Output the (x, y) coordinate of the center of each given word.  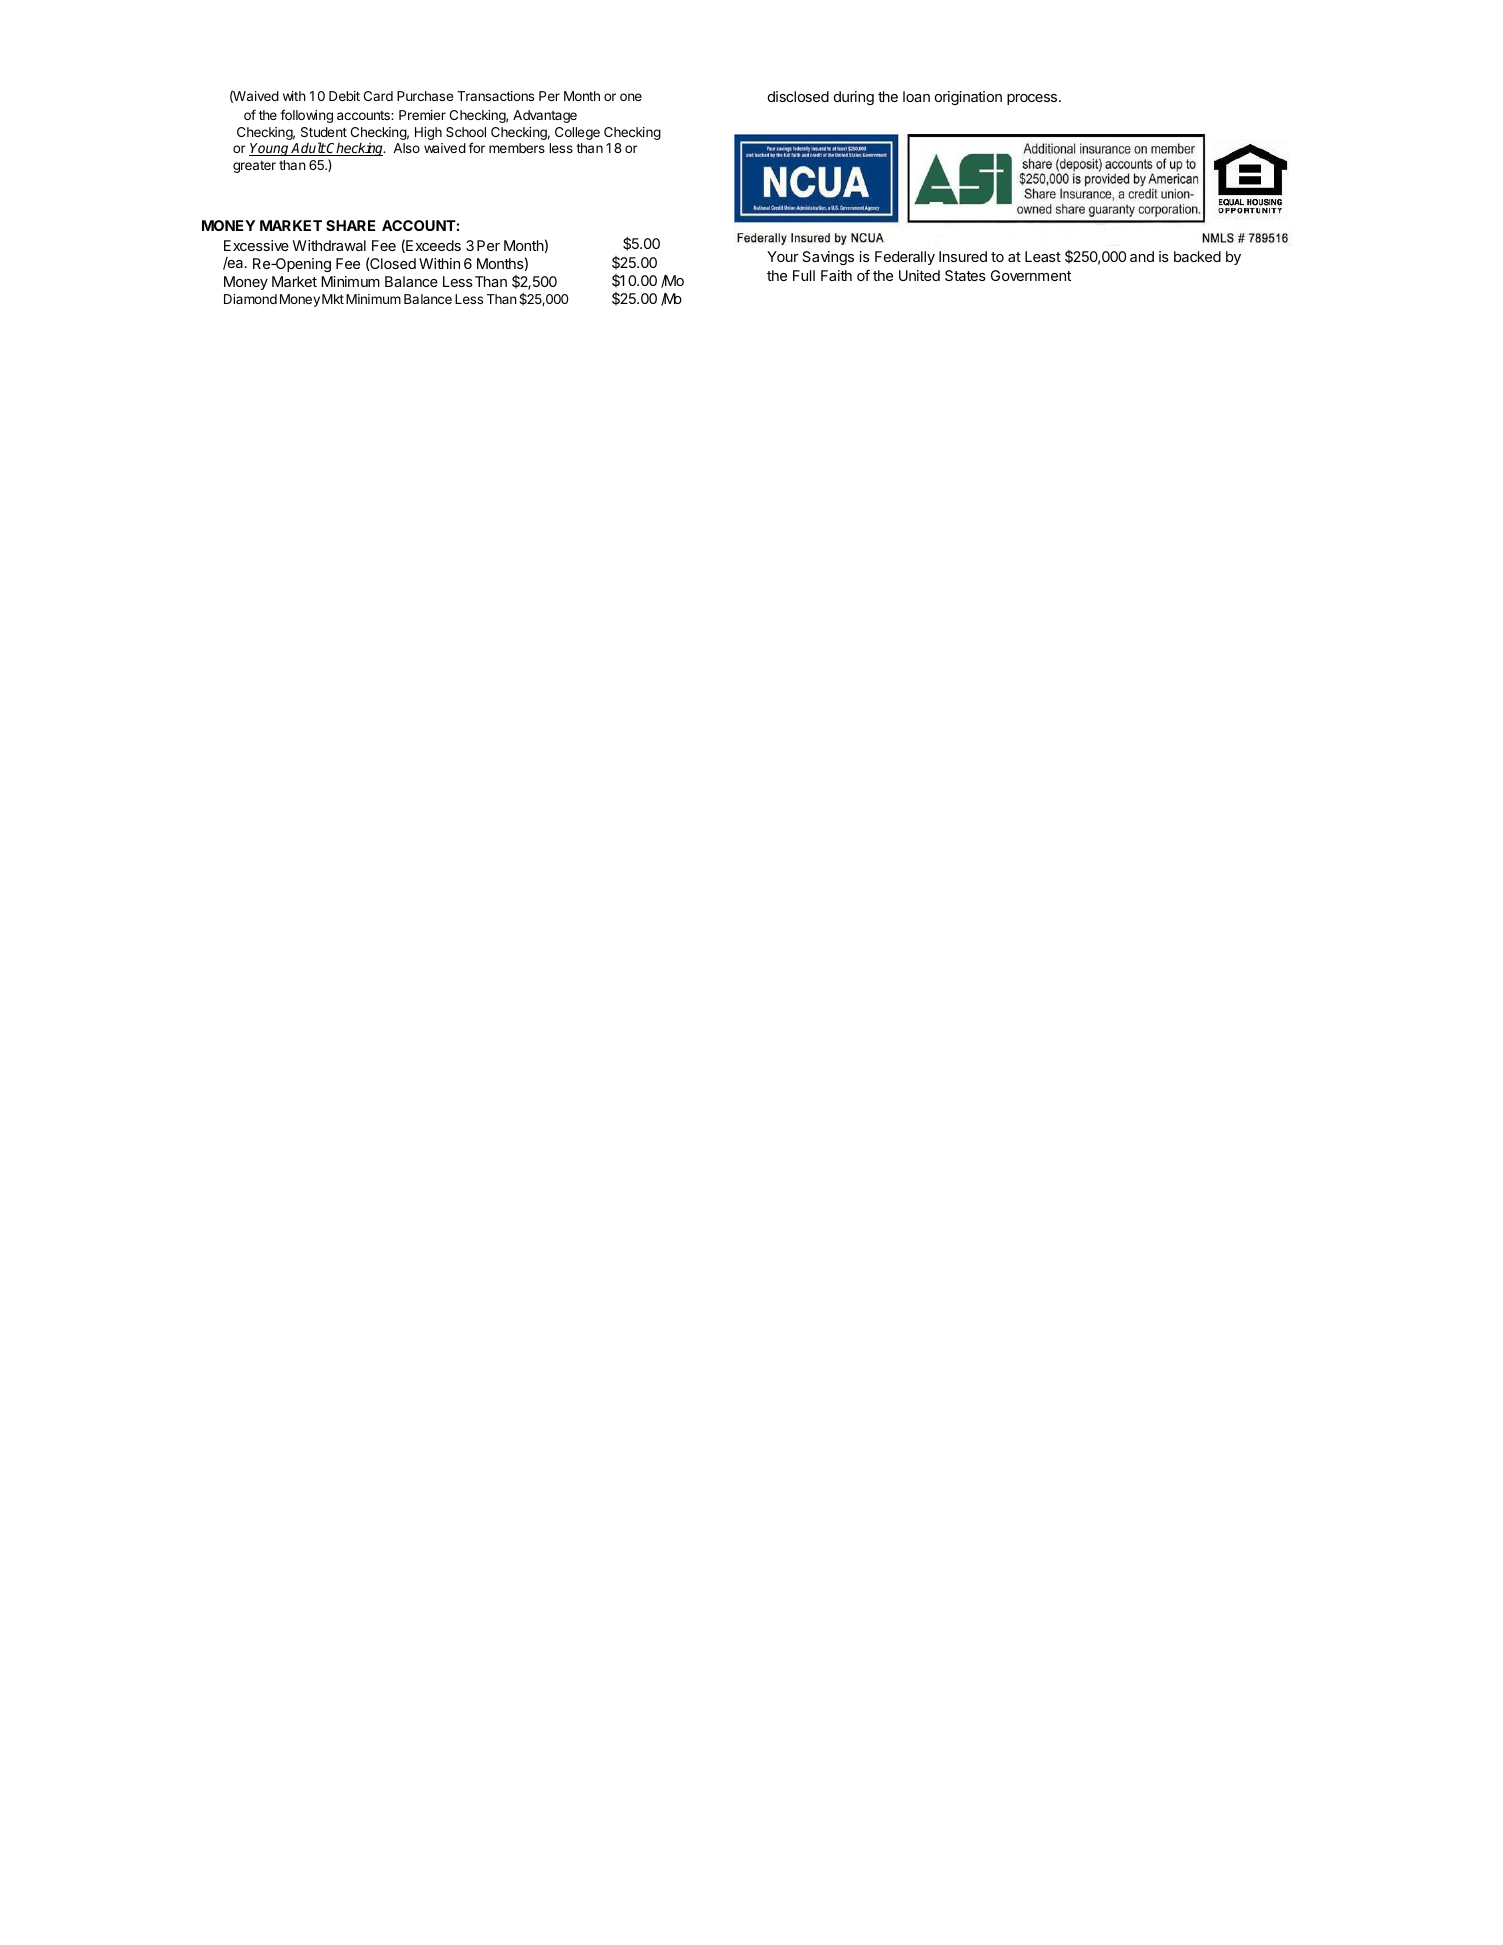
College (577, 133)
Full (804, 275)
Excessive (256, 245)
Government (1031, 275)
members (517, 148)
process (1033, 99)
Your (783, 256)
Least (1043, 256)
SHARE (350, 225)
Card (378, 96)
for (476, 147)
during (854, 98)
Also (406, 148)
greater (254, 167)
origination (968, 98)
